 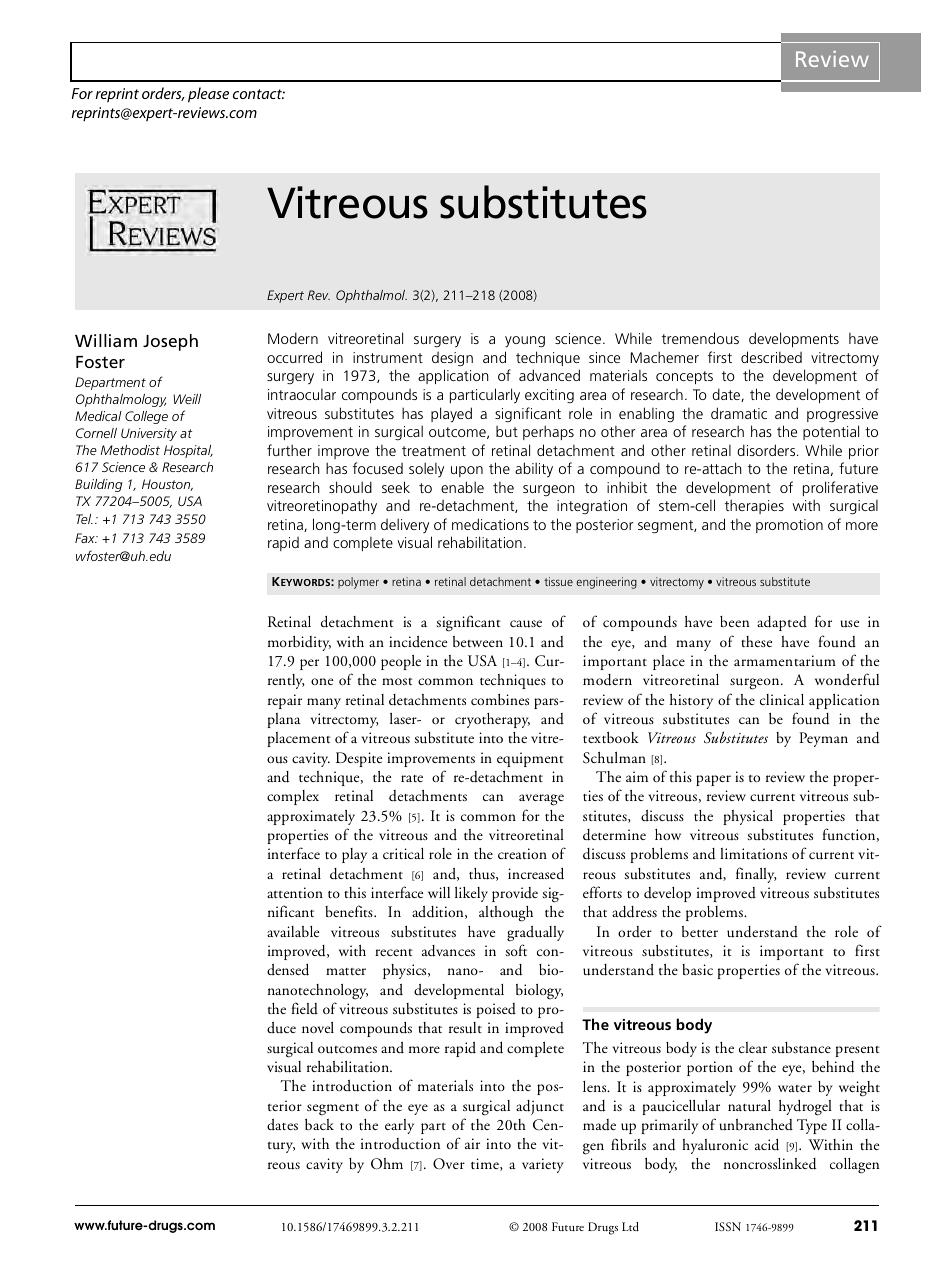 I want to click on adapted, so click(x=782, y=623).
